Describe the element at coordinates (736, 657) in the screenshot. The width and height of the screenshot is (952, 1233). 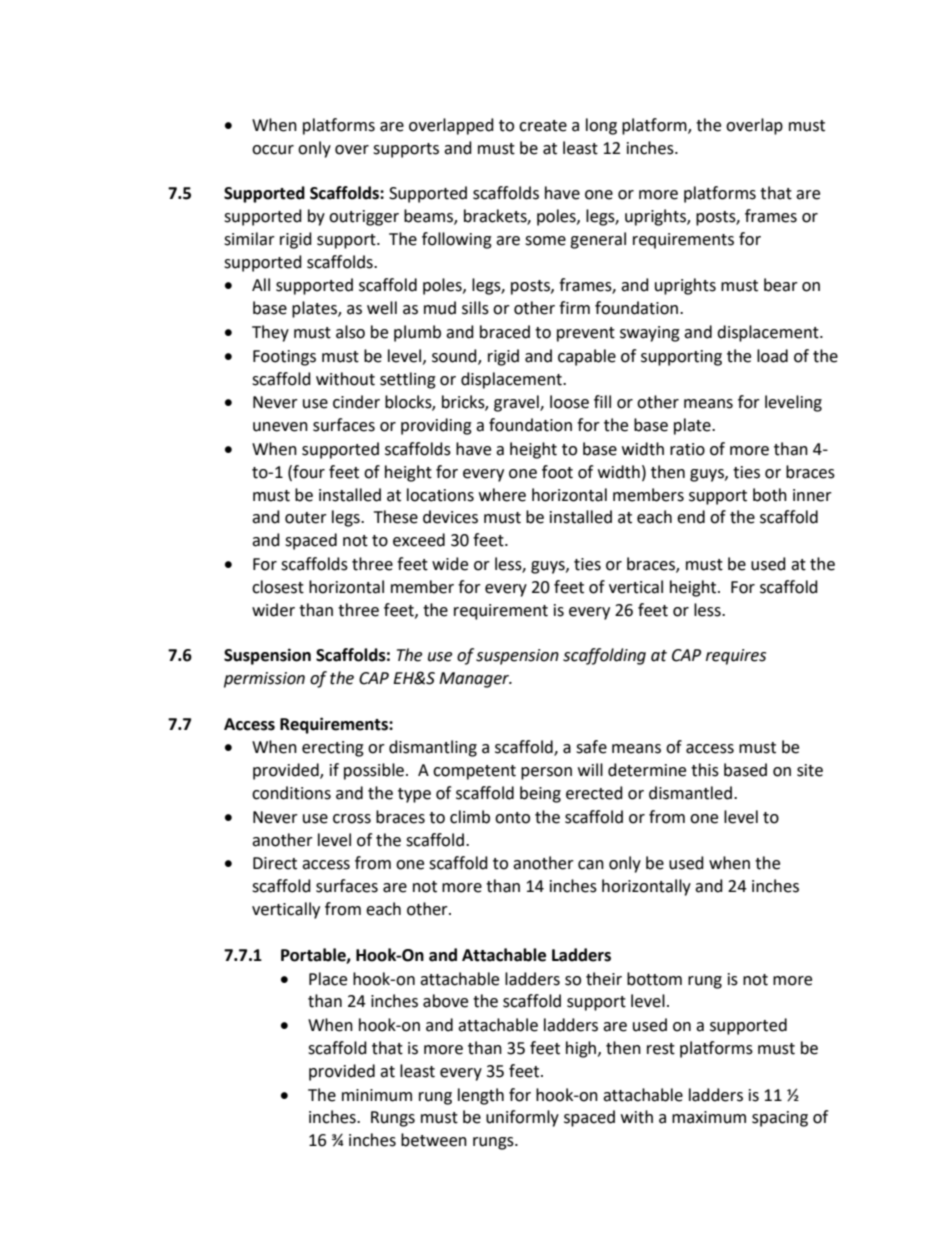
I see `requires` at that location.
